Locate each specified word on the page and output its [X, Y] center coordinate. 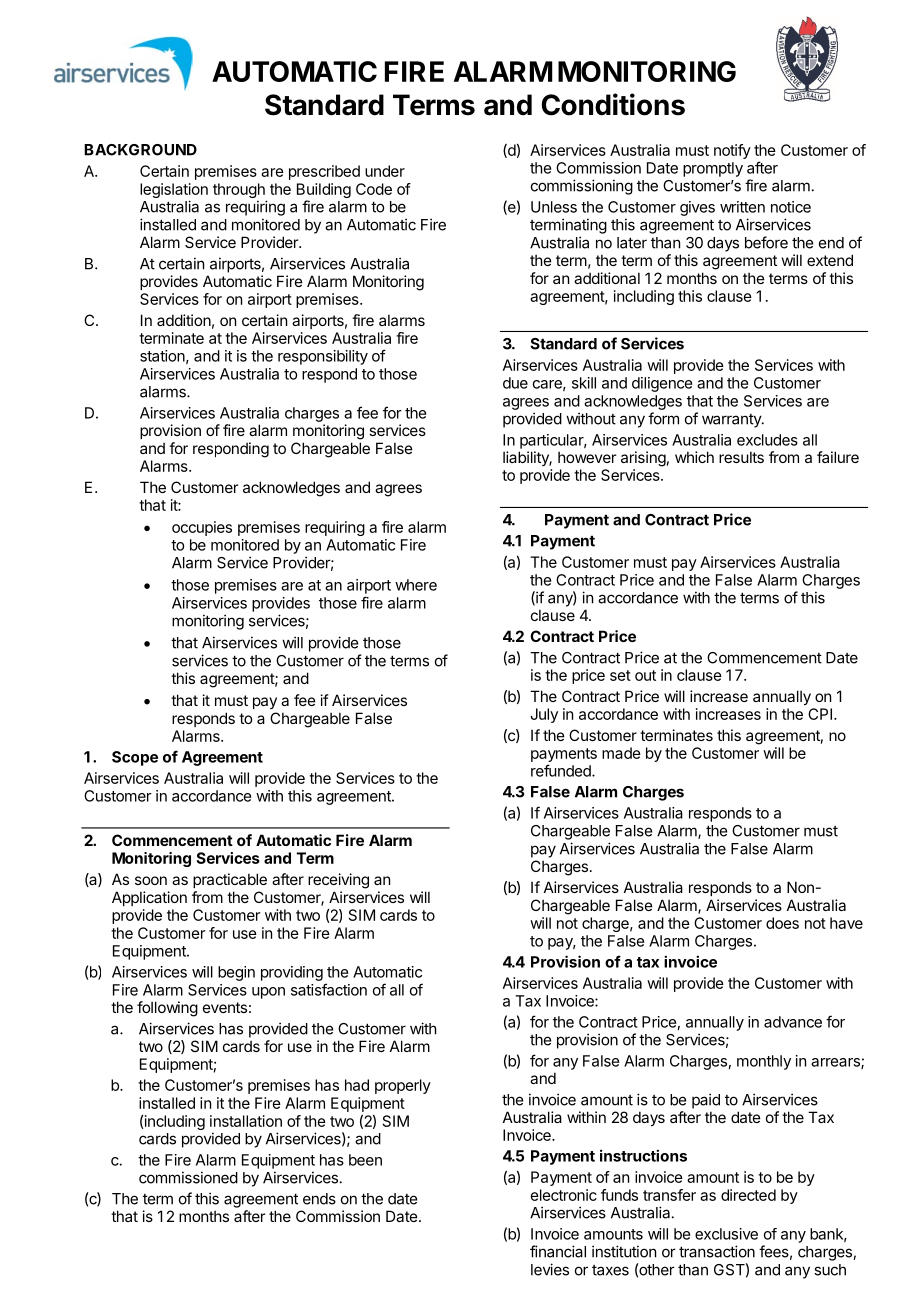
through [240, 192]
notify [732, 151]
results [741, 457]
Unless [554, 207]
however [587, 457]
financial [558, 1251]
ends [319, 1199]
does [782, 923]
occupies [202, 528]
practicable [230, 880]
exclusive [726, 1234]
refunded [562, 770]
